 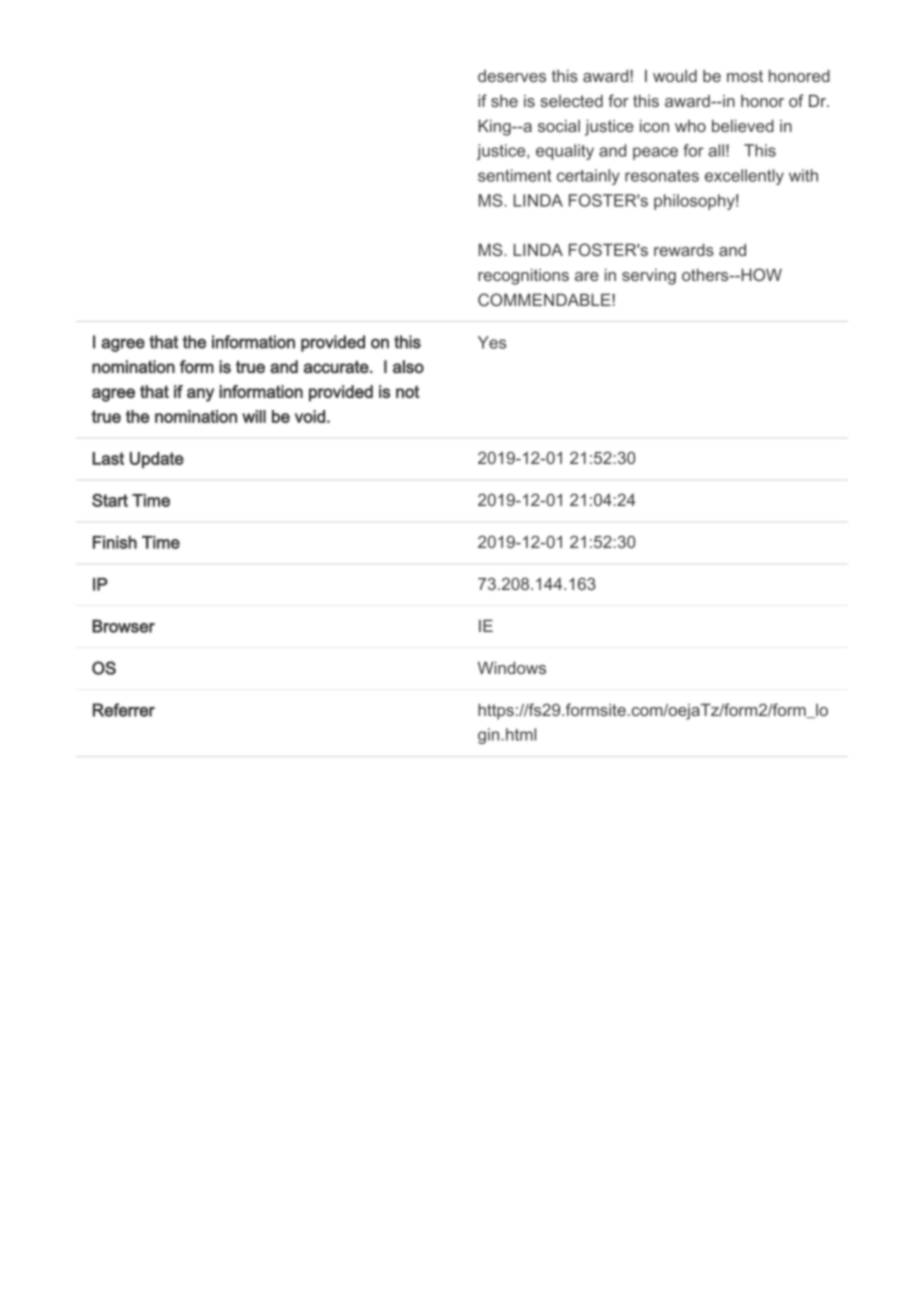 What do you see at coordinates (408, 367) in the page?
I see `also` at bounding box center [408, 367].
